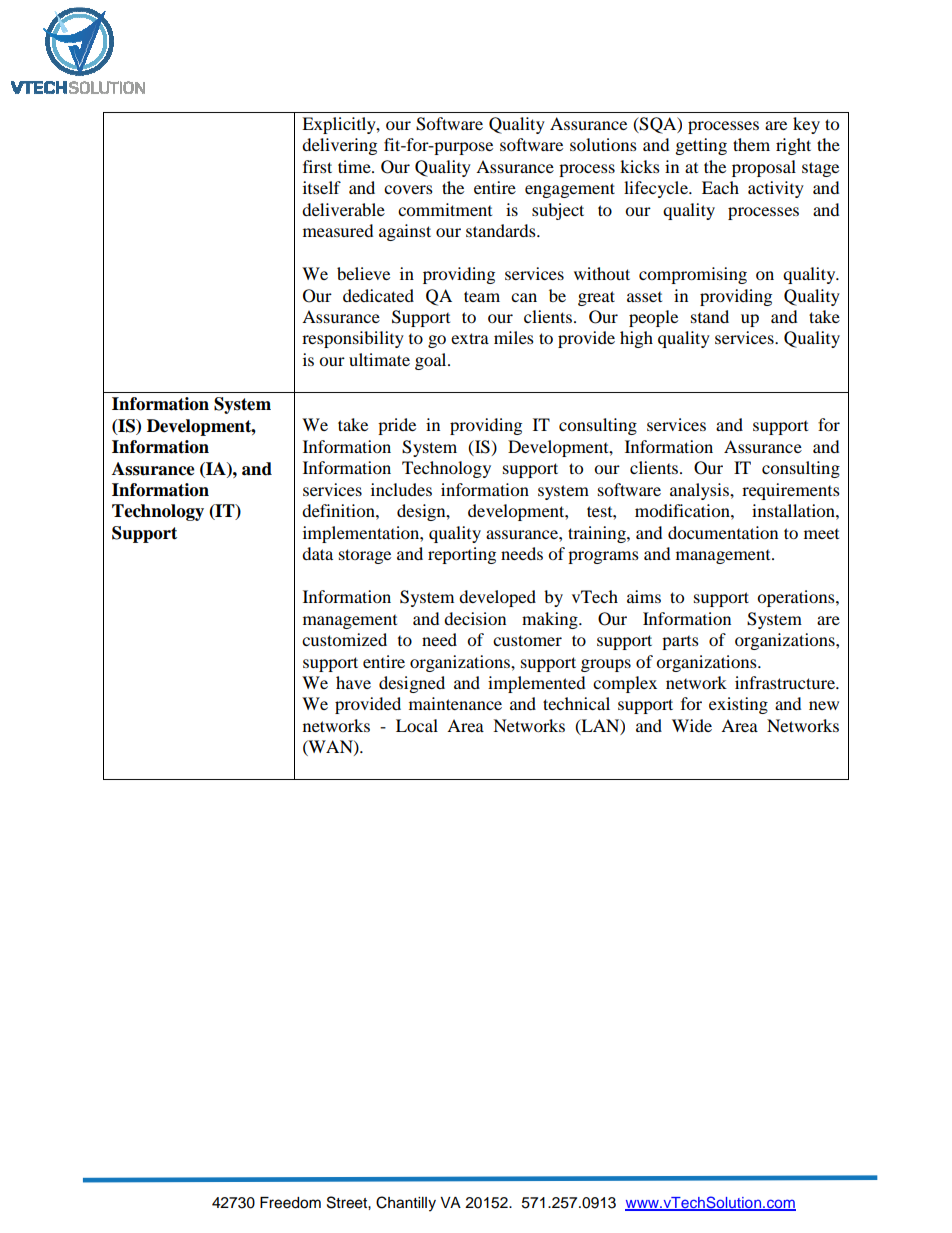  I want to click on training, so click(598, 534).
